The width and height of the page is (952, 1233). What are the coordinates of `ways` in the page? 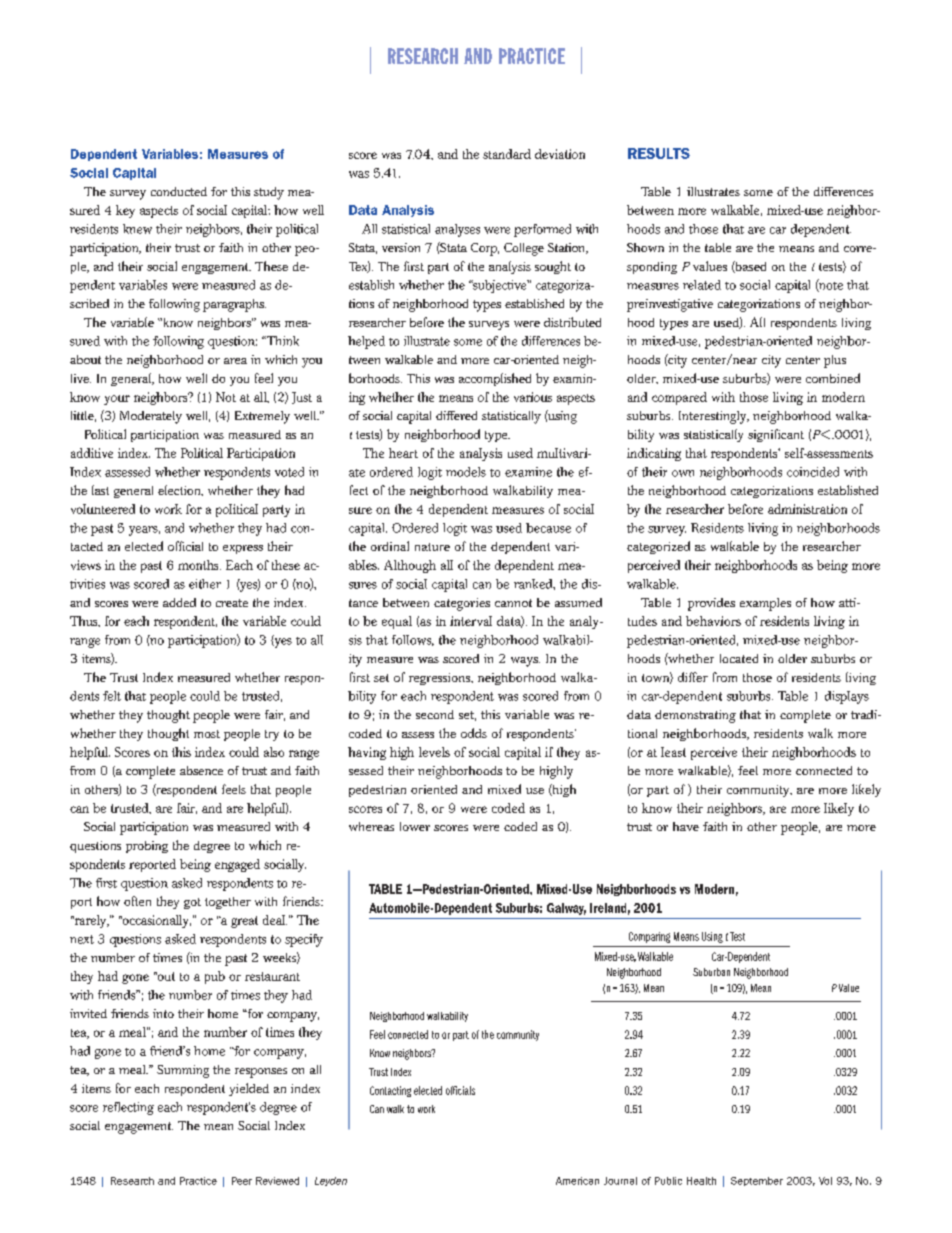 It's located at (525, 662).
